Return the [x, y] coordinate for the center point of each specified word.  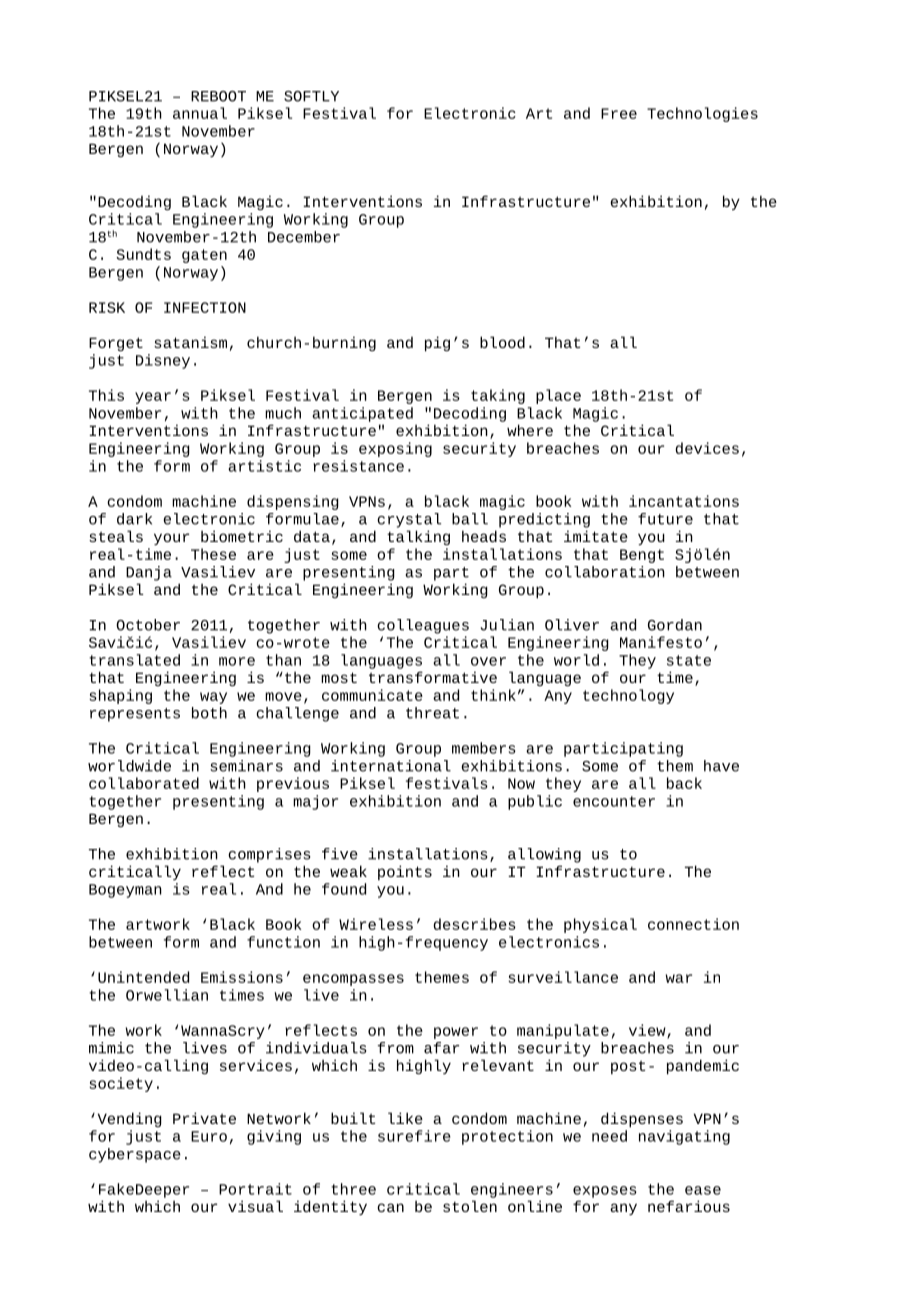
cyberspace [135, 1155]
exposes [605, 1192]
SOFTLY [311, 96]
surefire [414, 1136]
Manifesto [661, 642]
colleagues [423, 626]
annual [200, 113]
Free [619, 113]
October [148, 625]
